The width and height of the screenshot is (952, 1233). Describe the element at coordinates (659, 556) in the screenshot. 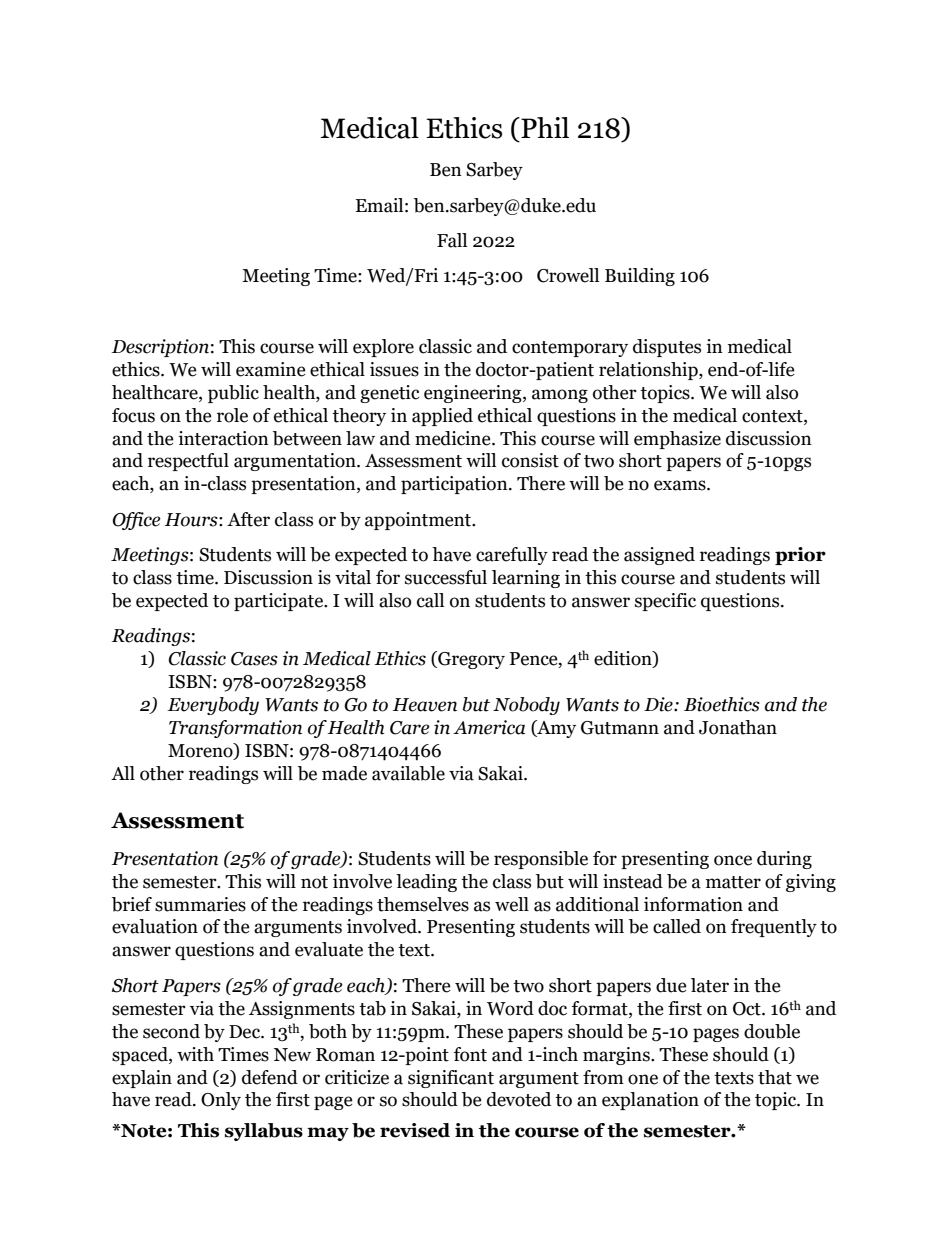

I see `assigned` at that location.
